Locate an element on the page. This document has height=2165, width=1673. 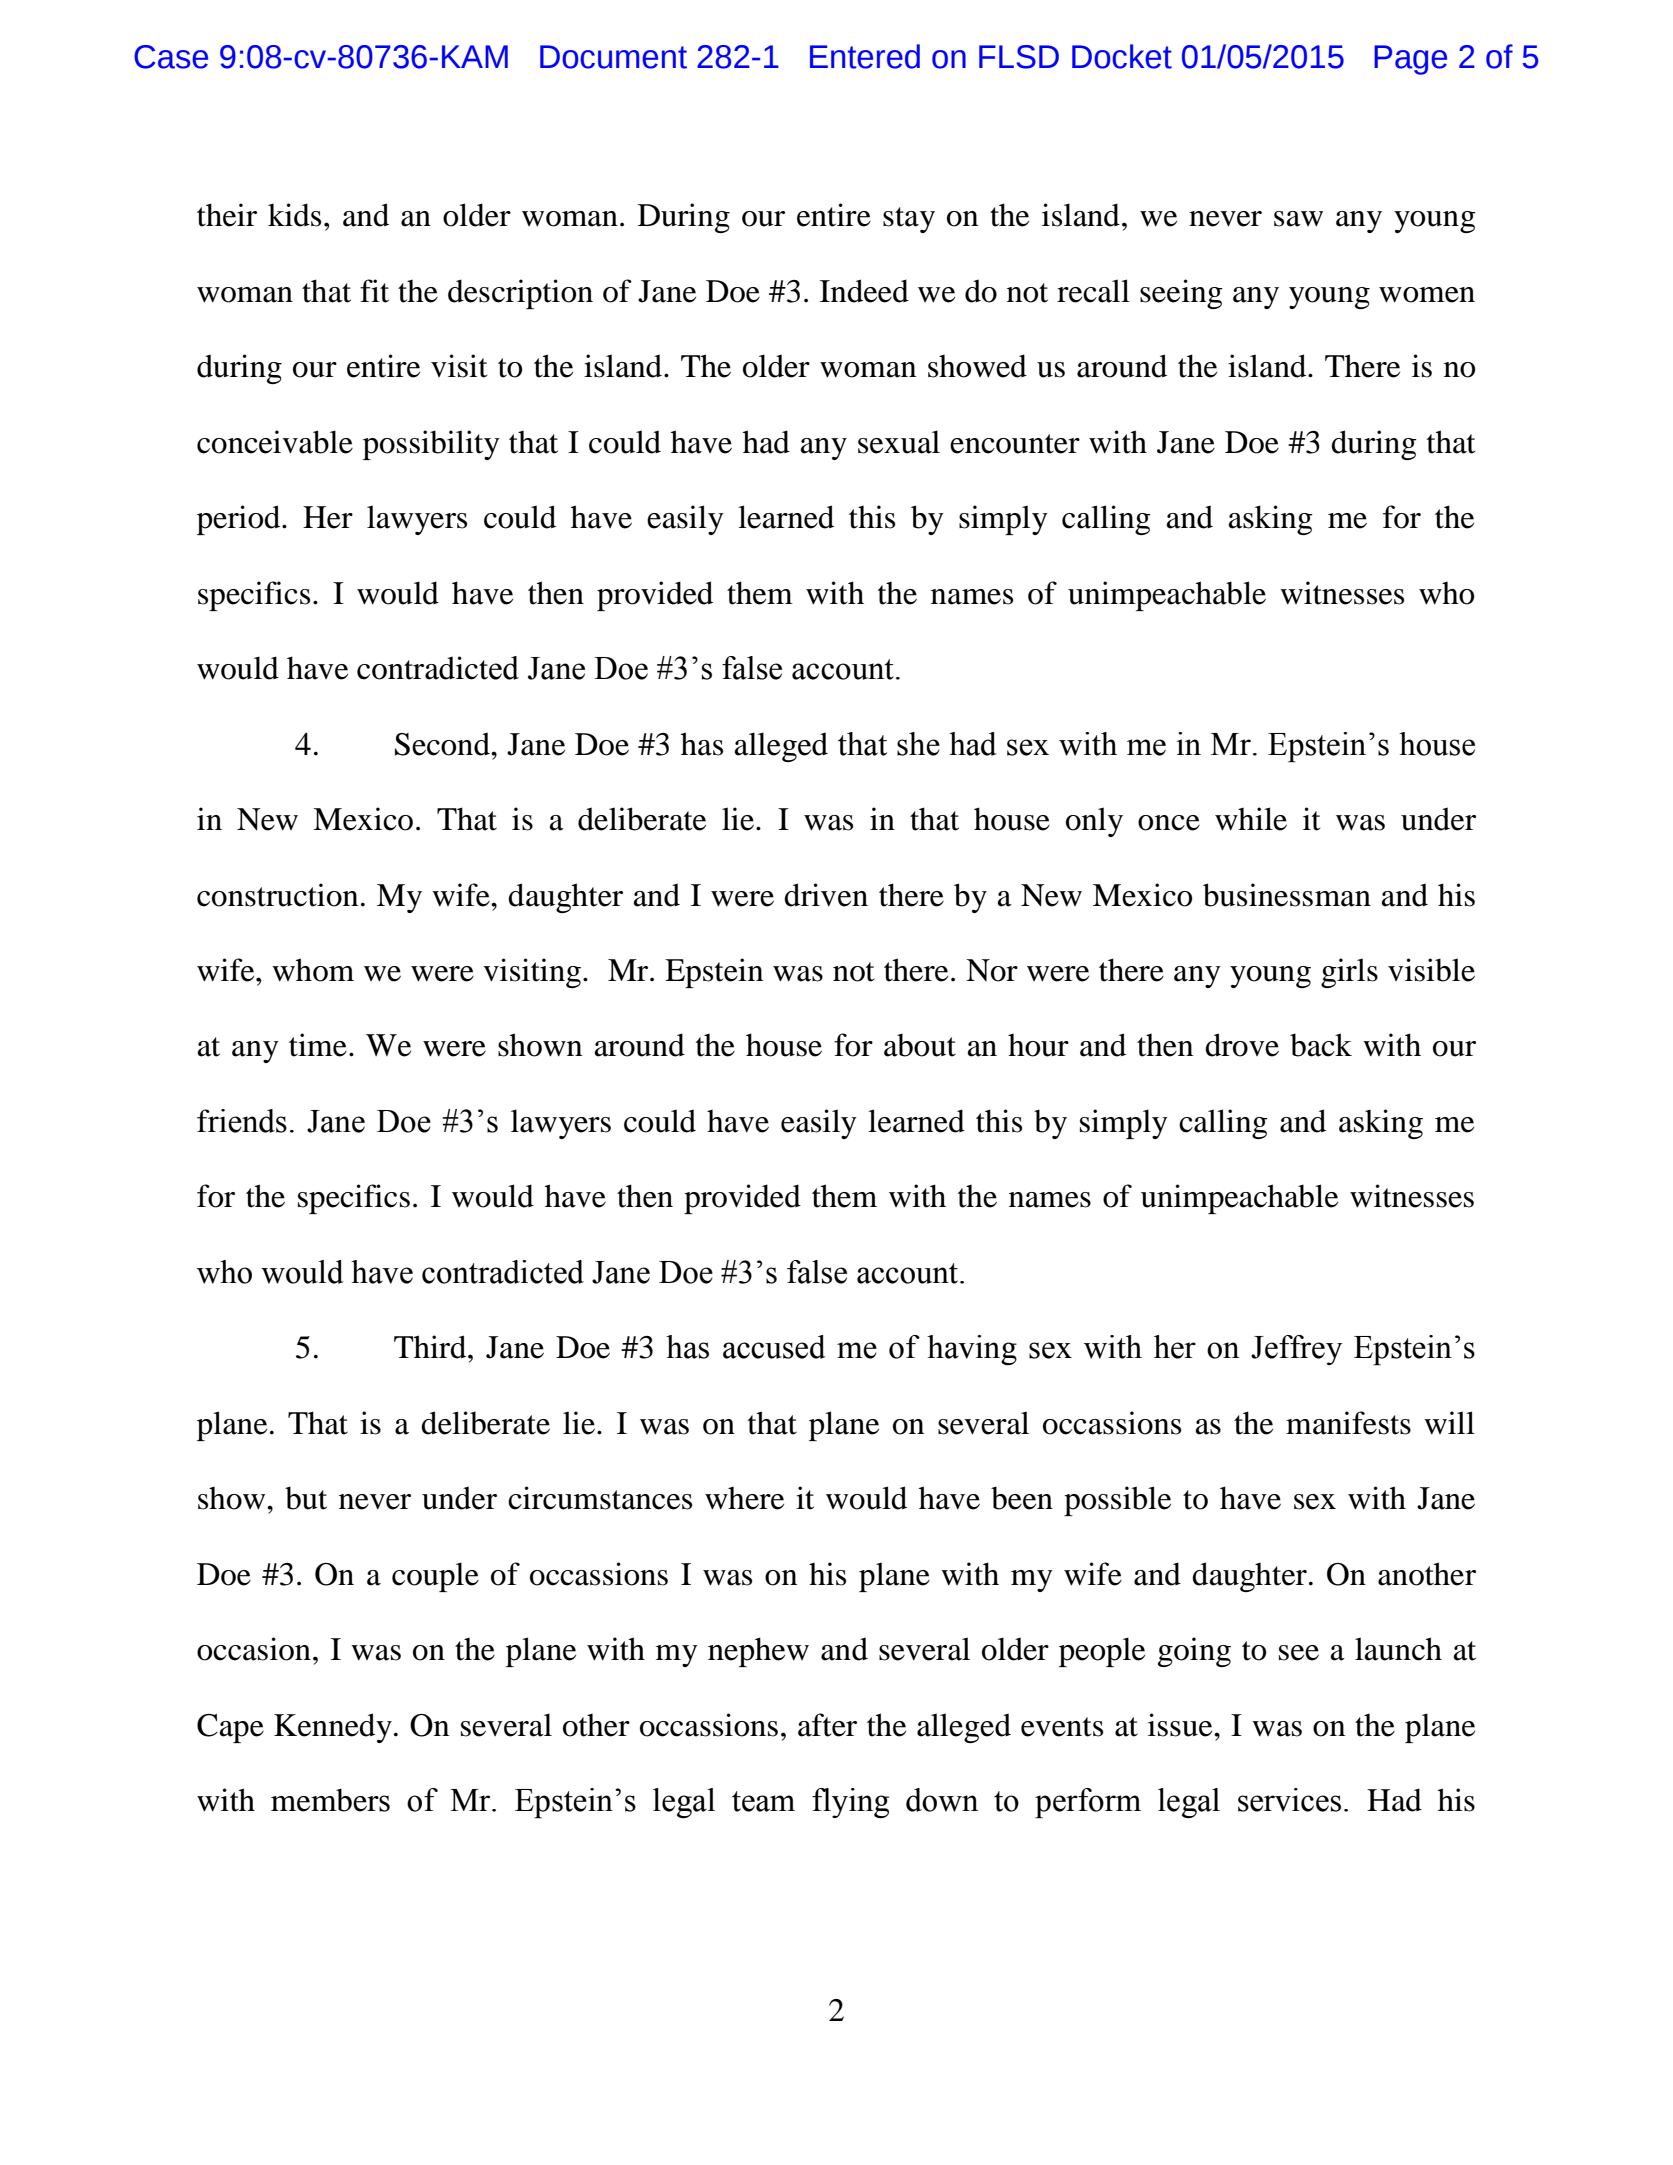
kids is located at coordinates (294, 215).
